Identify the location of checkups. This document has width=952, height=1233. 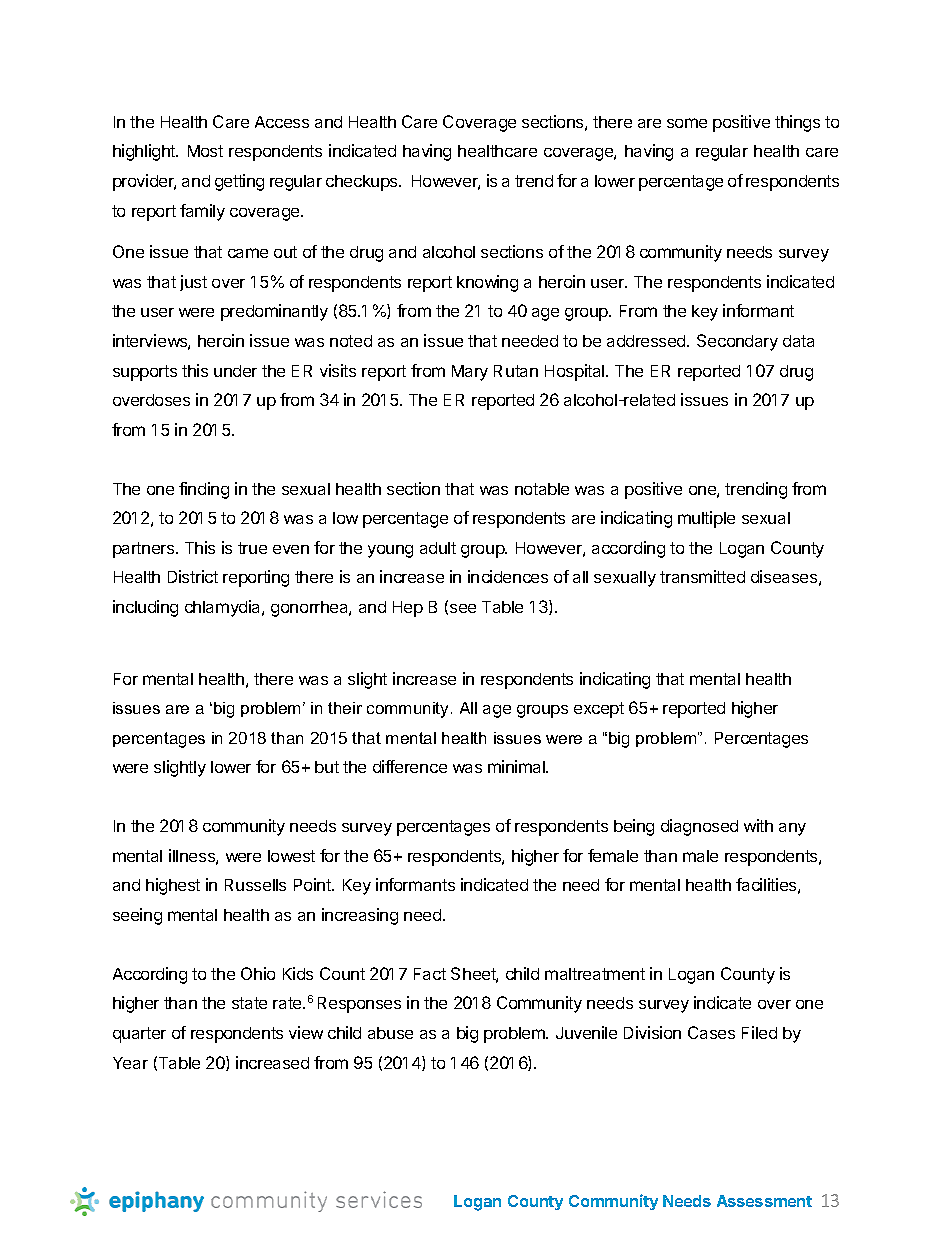
(363, 183).
